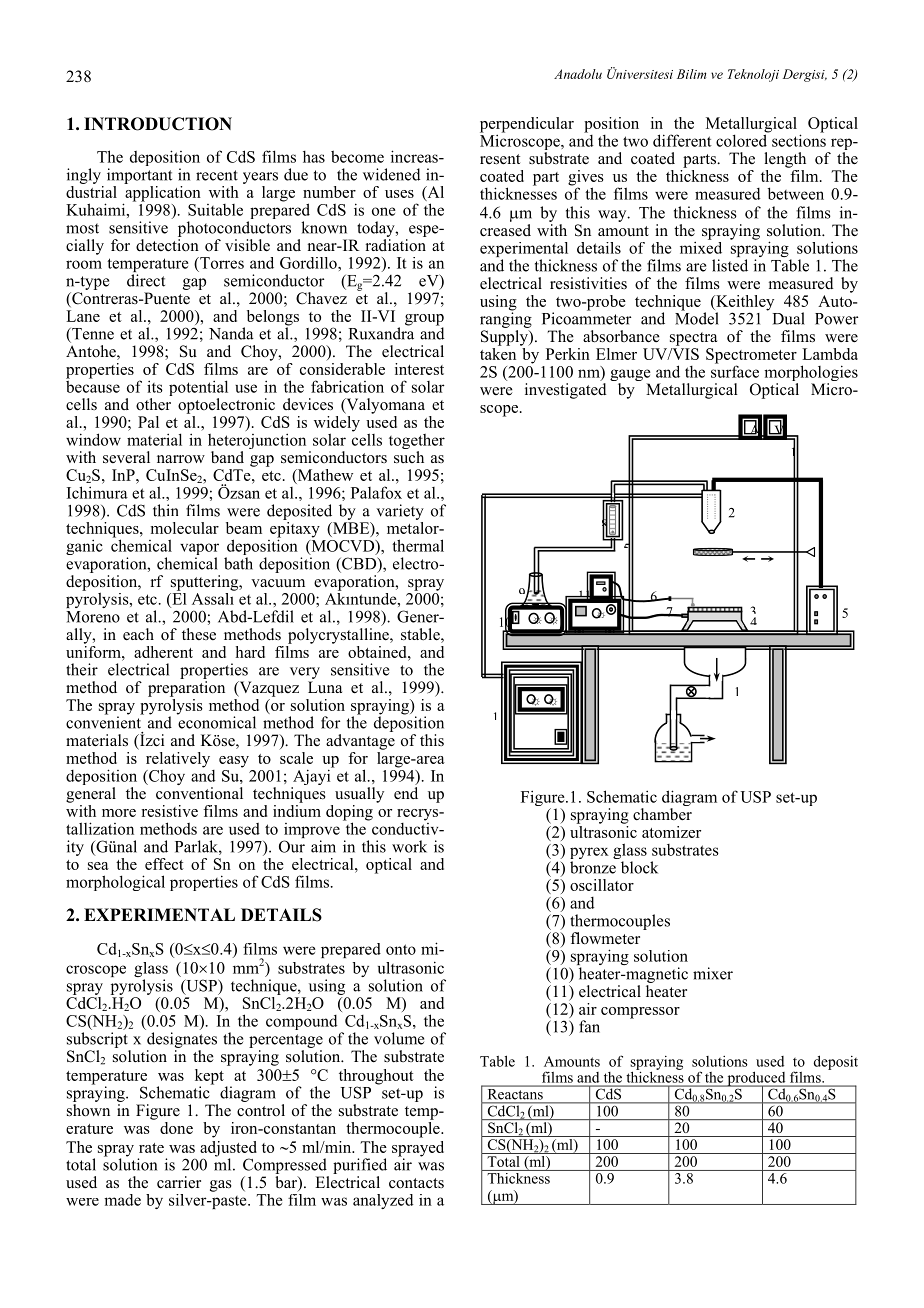  What do you see at coordinates (735, 370) in the screenshot?
I see `surface` at bounding box center [735, 370].
